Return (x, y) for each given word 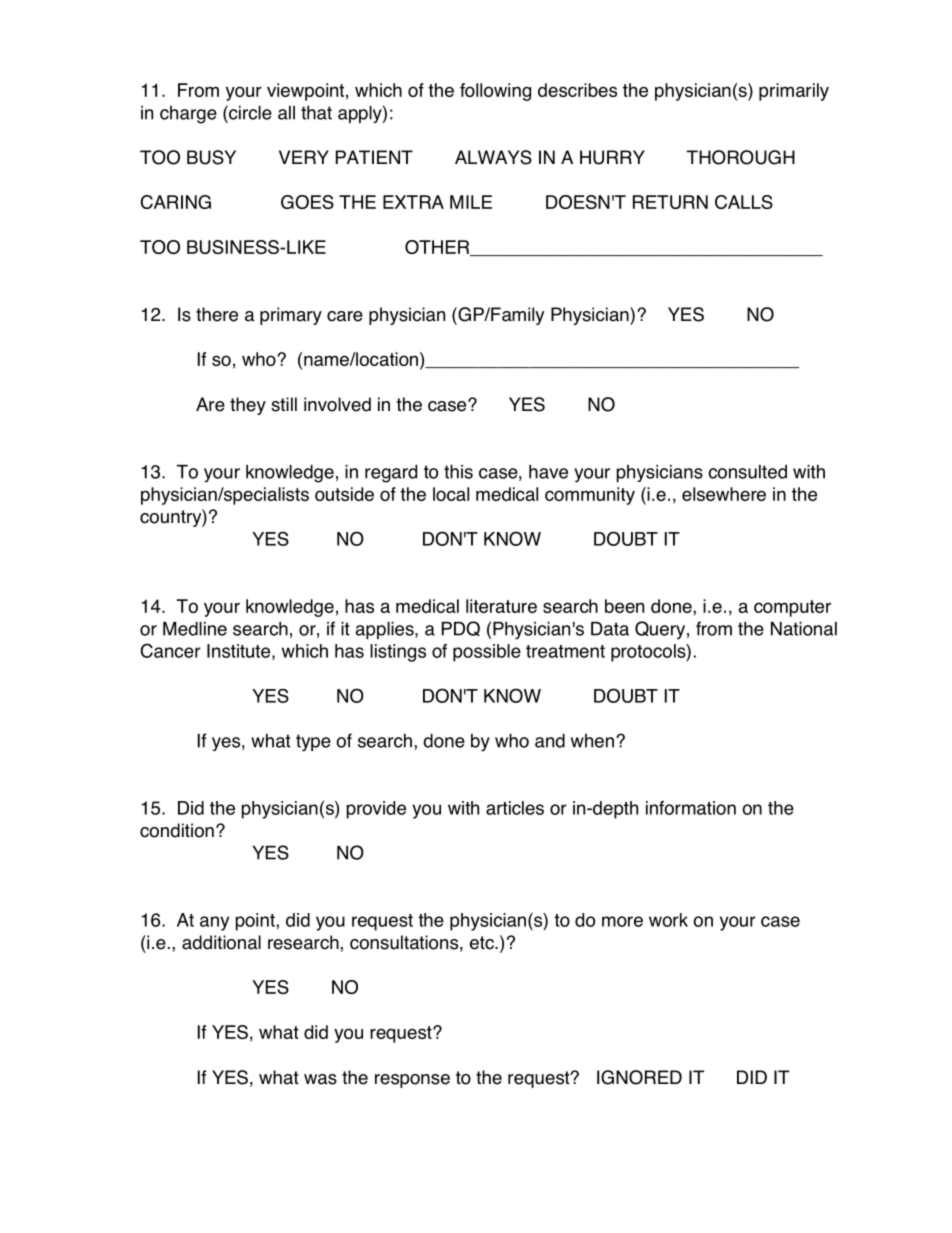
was (320, 1079)
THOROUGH (740, 157)
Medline (195, 628)
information (691, 808)
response (412, 1081)
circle (249, 112)
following (495, 92)
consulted (747, 472)
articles (515, 808)
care (345, 316)
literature (501, 606)
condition (177, 830)
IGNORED (639, 1077)
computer (792, 608)
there (217, 314)
